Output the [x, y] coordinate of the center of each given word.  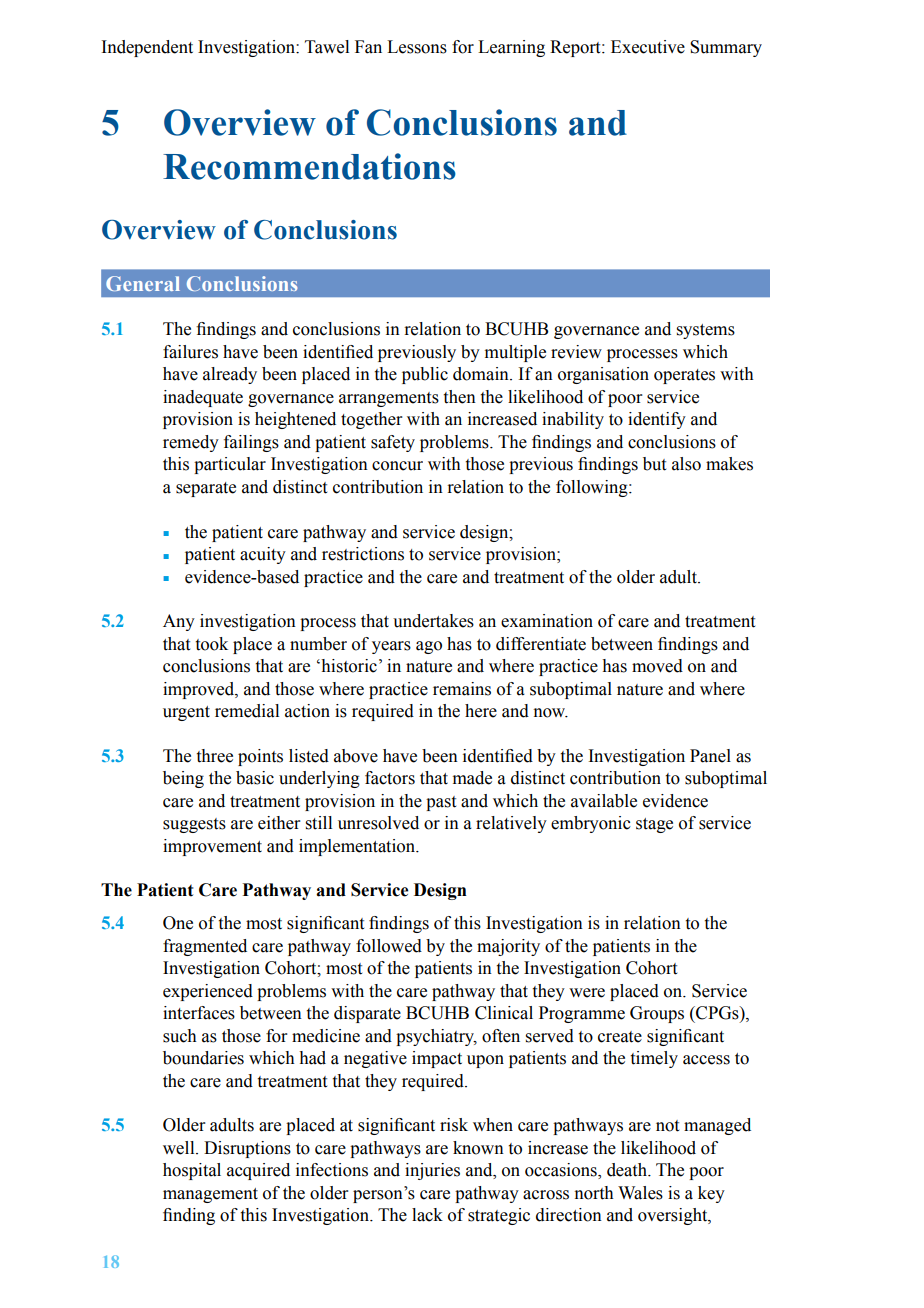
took [212, 644]
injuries [432, 1171]
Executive [648, 47]
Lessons [417, 47]
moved [657, 666]
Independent [147, 48]
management [210, 1195]
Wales [640, 1193]
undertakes [433, 621]
